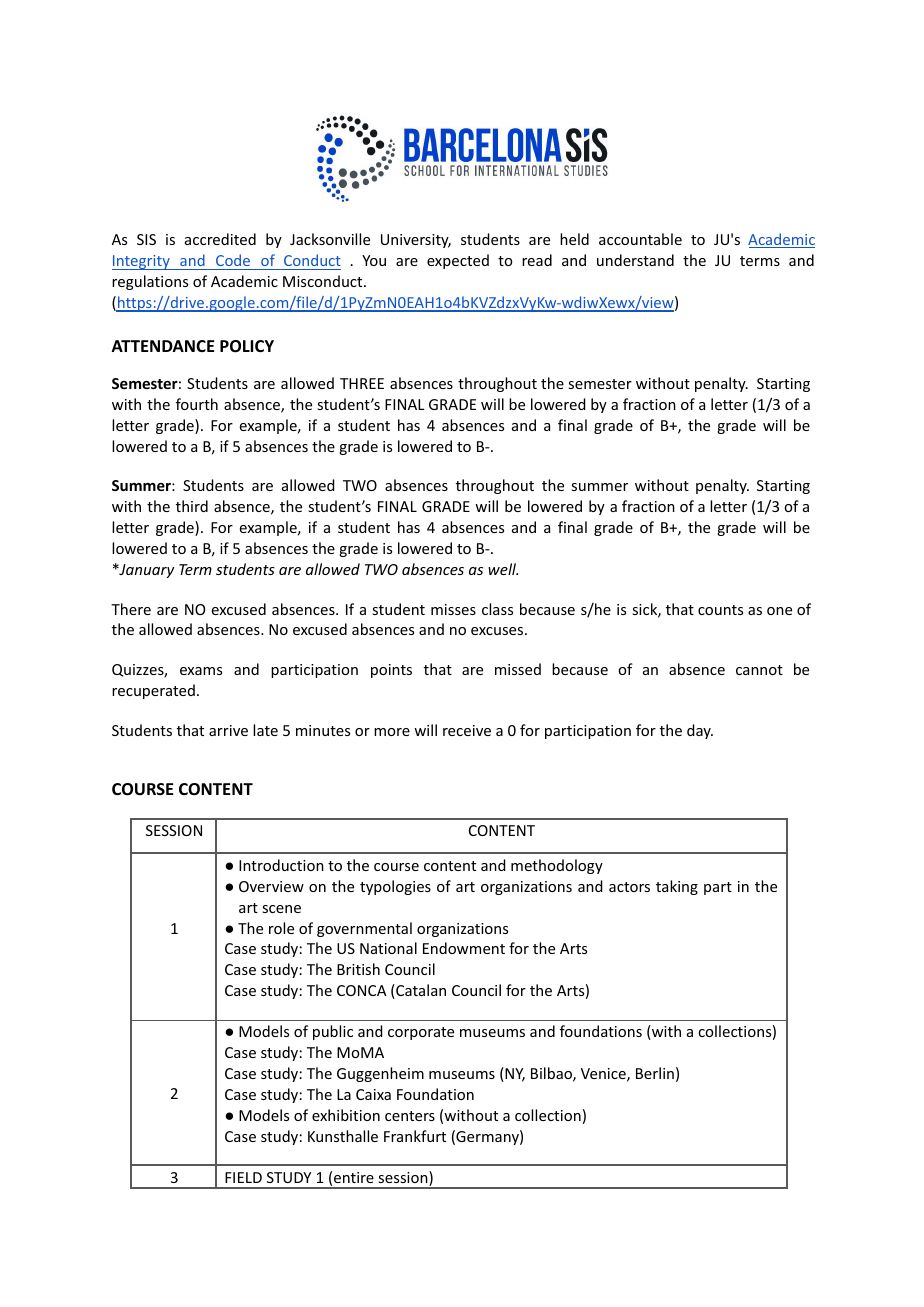 The image size is (924, 1307). I want to click on FIELD, so click(243, 1177).
